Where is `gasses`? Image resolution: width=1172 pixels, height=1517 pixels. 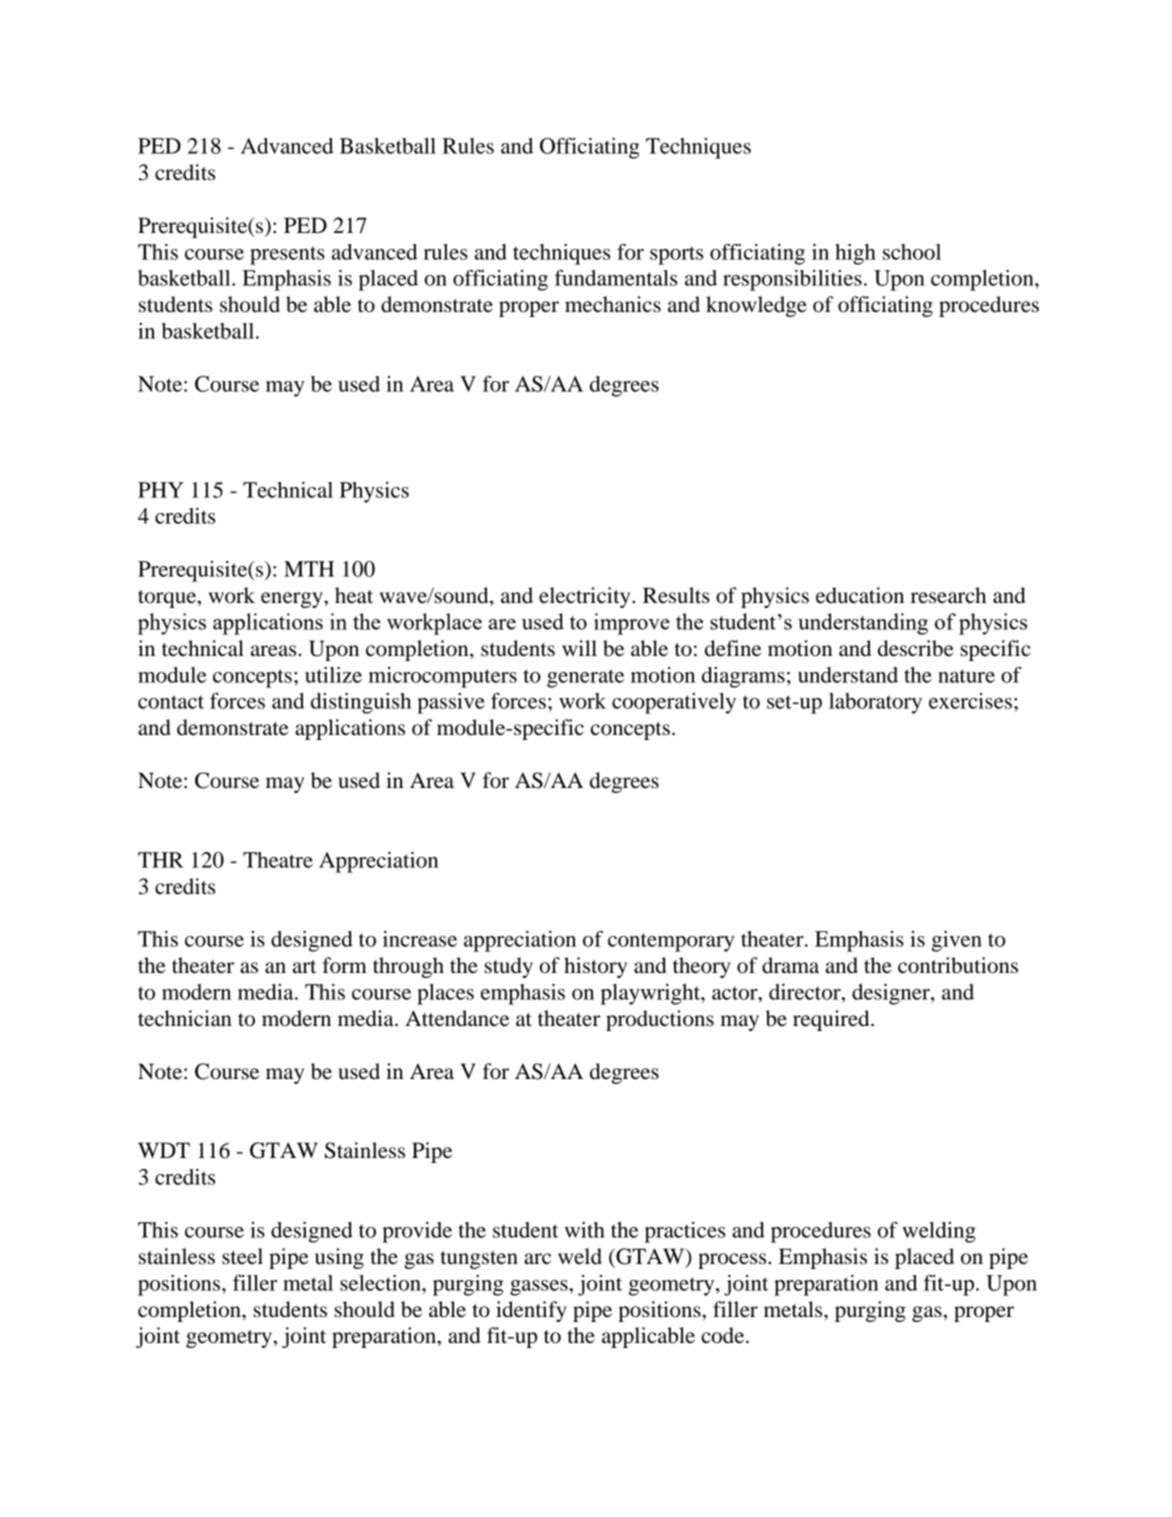
gasses is located at coordinates (540, 1288).
